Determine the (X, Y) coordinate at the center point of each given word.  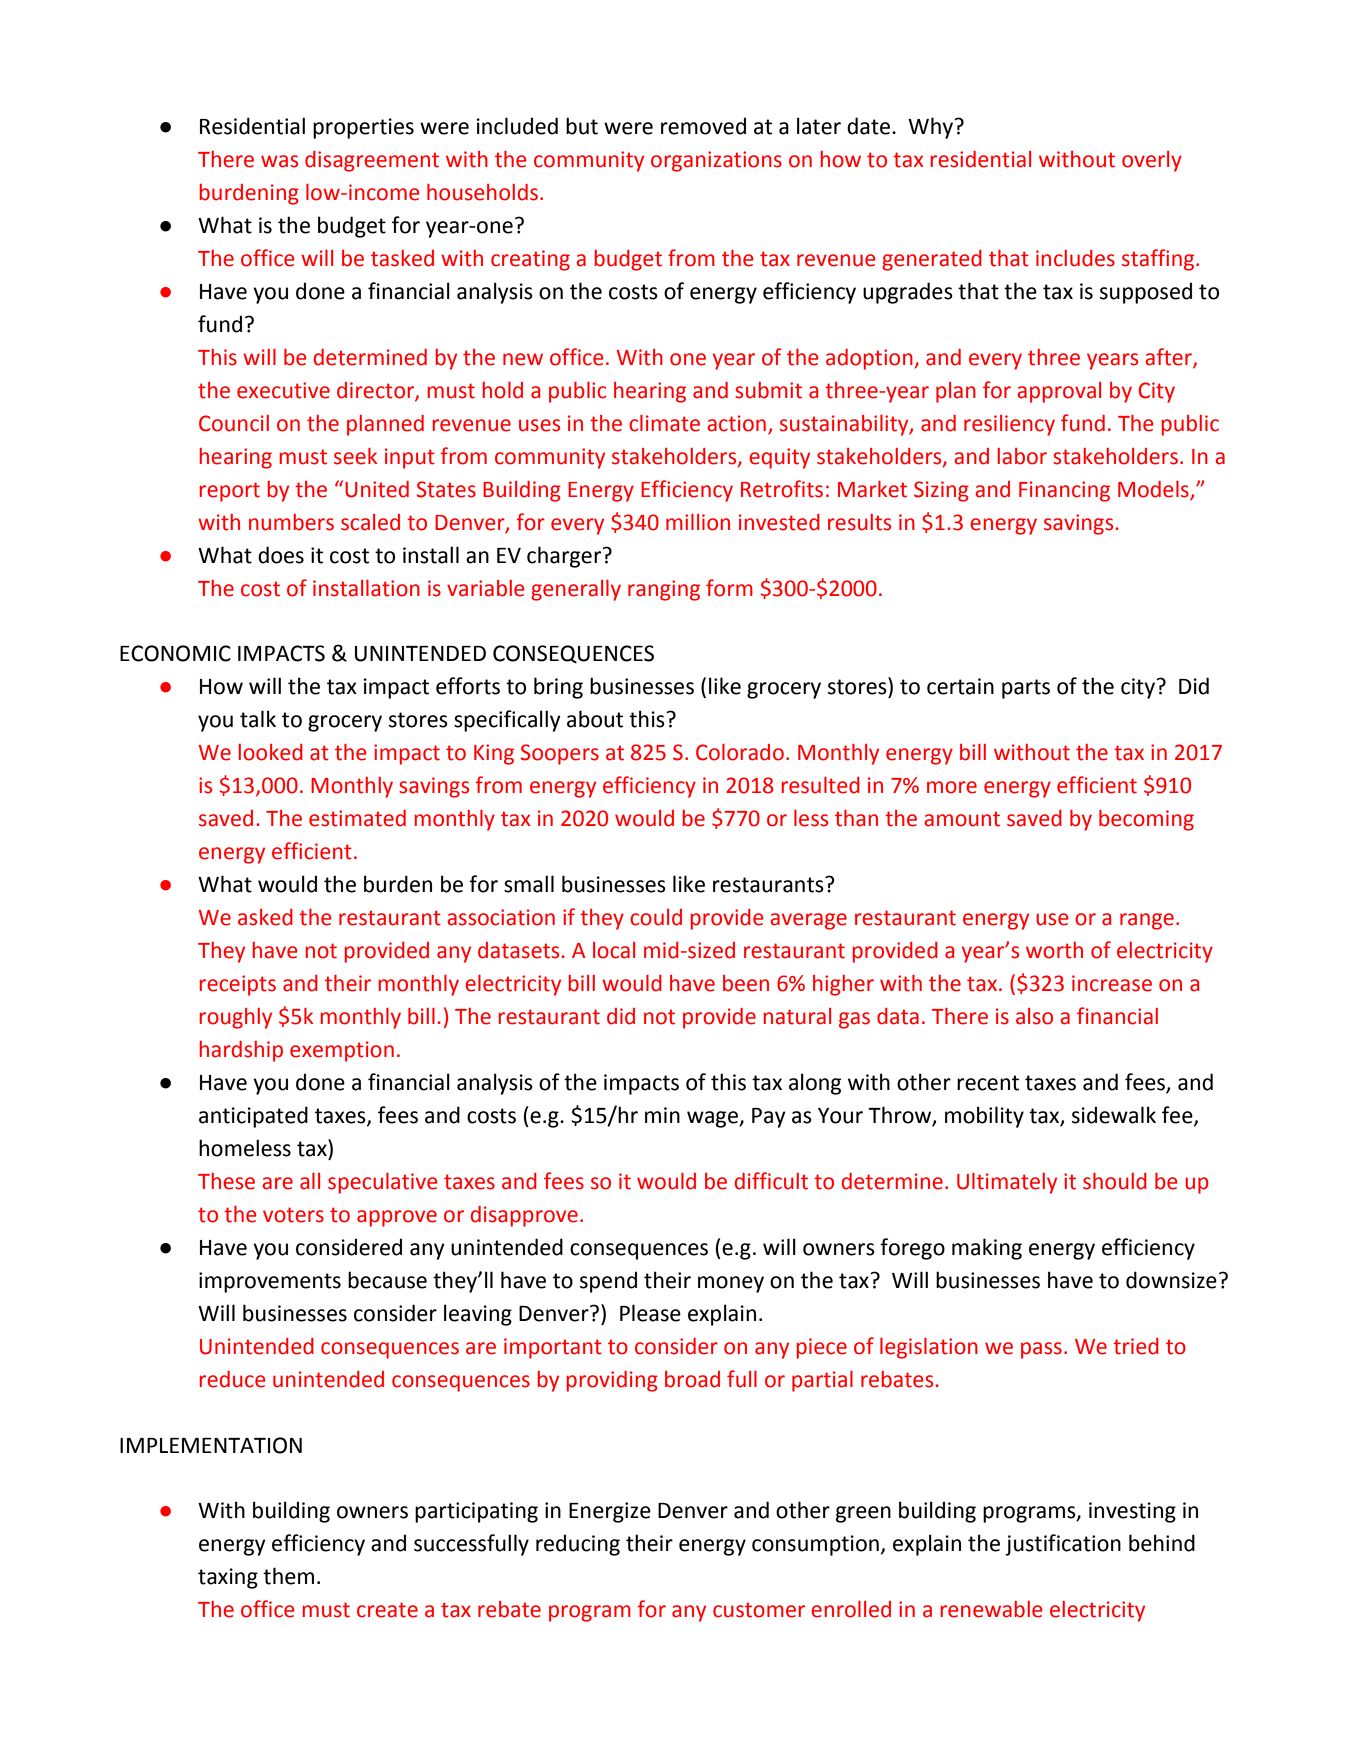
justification (1063, 1545)
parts (1026, 689)
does (281, 555)
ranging (664, 590)
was (279, 161)
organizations (716, 161)
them (288, 1576)
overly (1152, 161)
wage (713, 1119)
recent (988, 1083)
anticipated (253, 1117)
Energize (610, 1512)
